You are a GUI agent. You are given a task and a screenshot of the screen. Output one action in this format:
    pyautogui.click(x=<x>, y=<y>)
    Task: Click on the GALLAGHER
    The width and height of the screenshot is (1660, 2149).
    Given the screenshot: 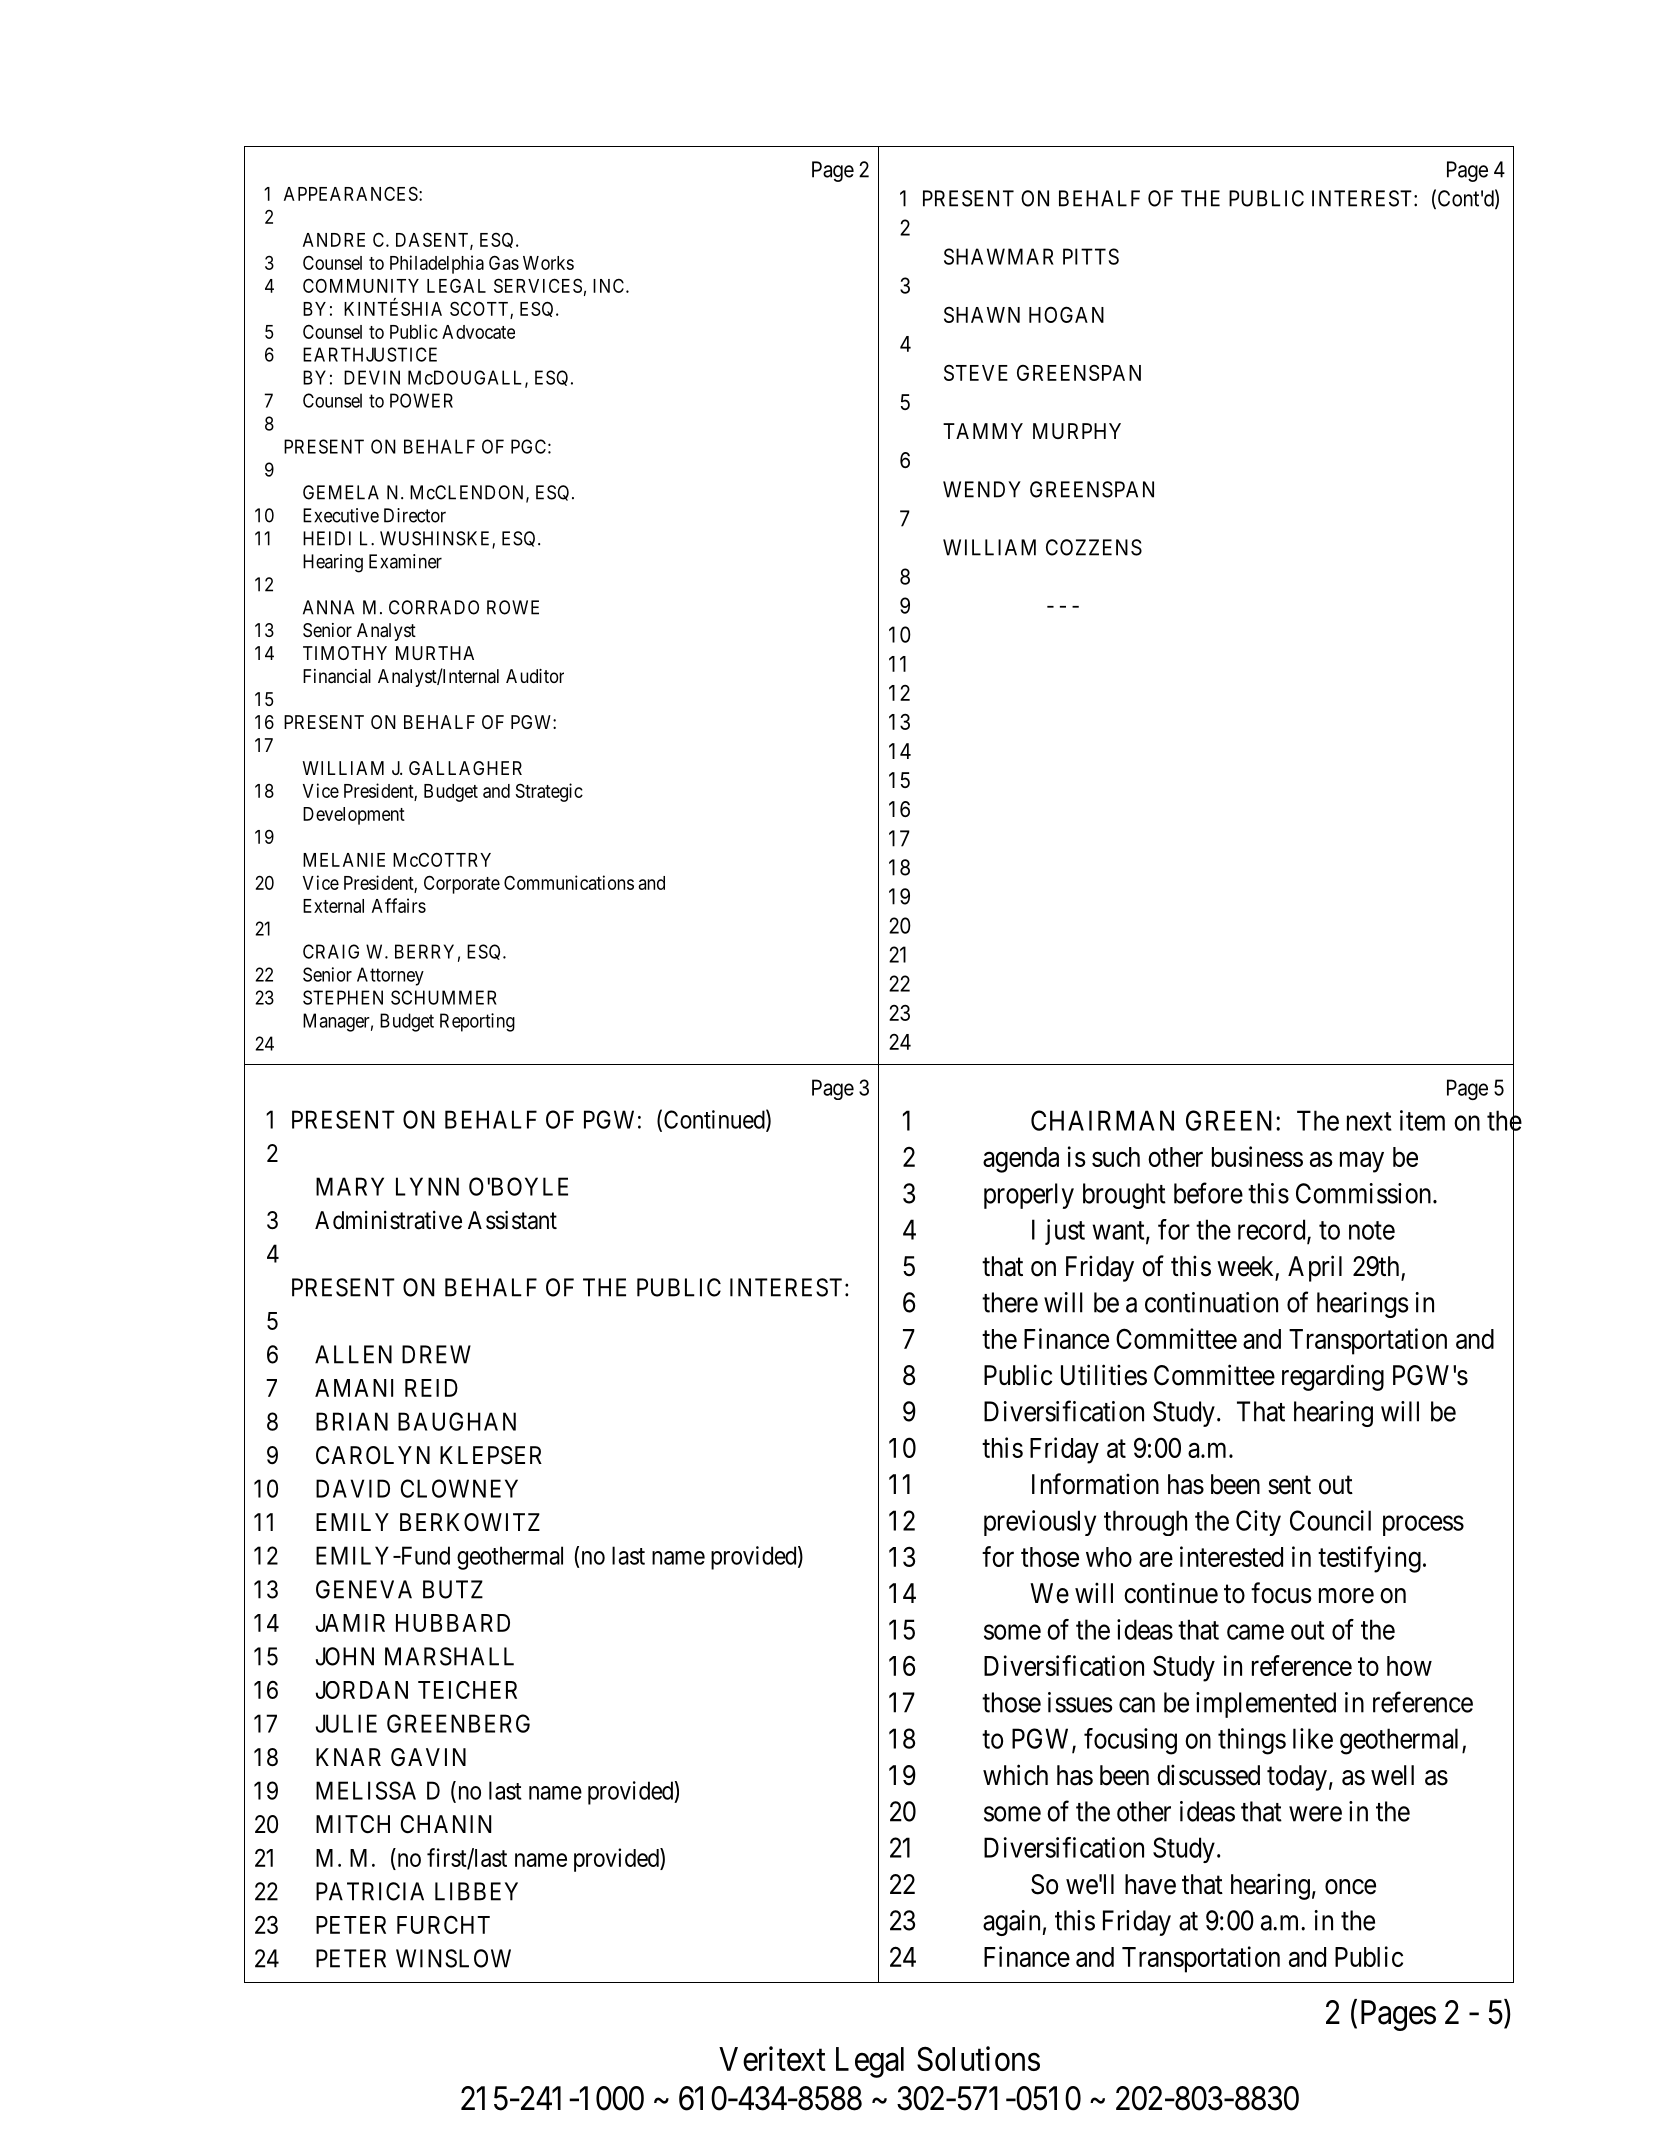 What is the action you would take?
    pyautogui.click(x=465, y=768)
